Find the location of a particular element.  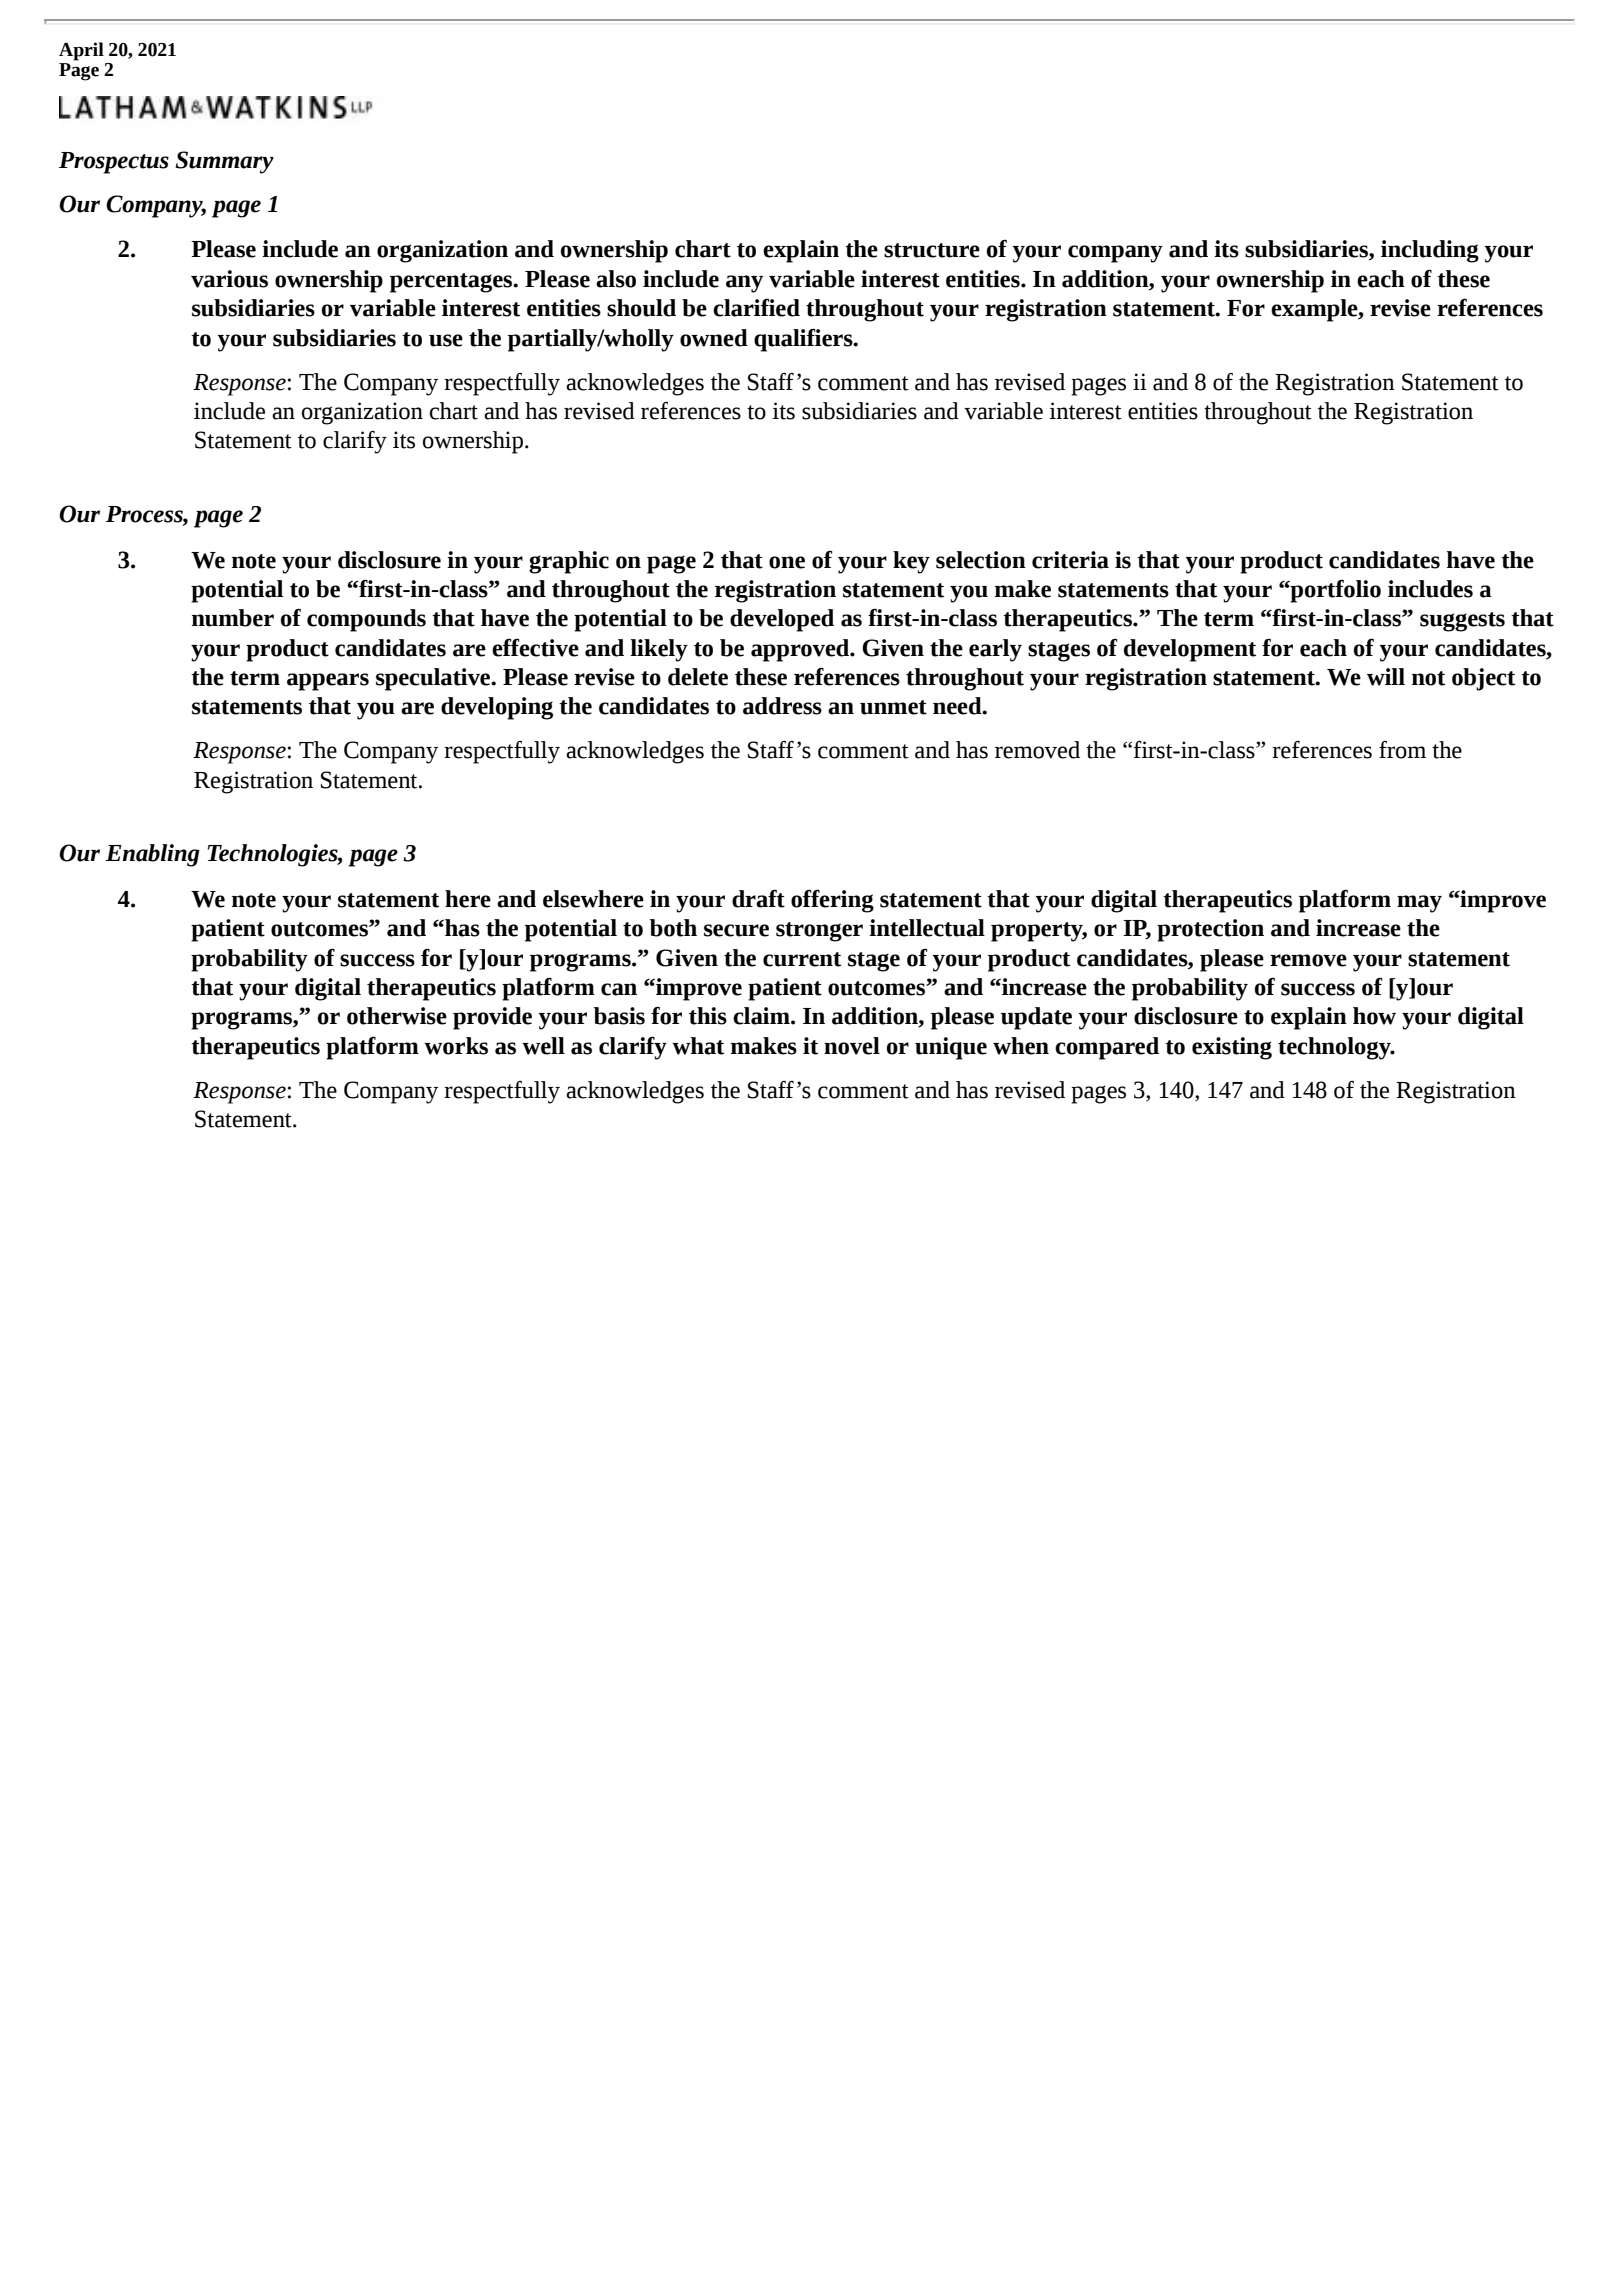

will is located at coordinates (1386, 677).
